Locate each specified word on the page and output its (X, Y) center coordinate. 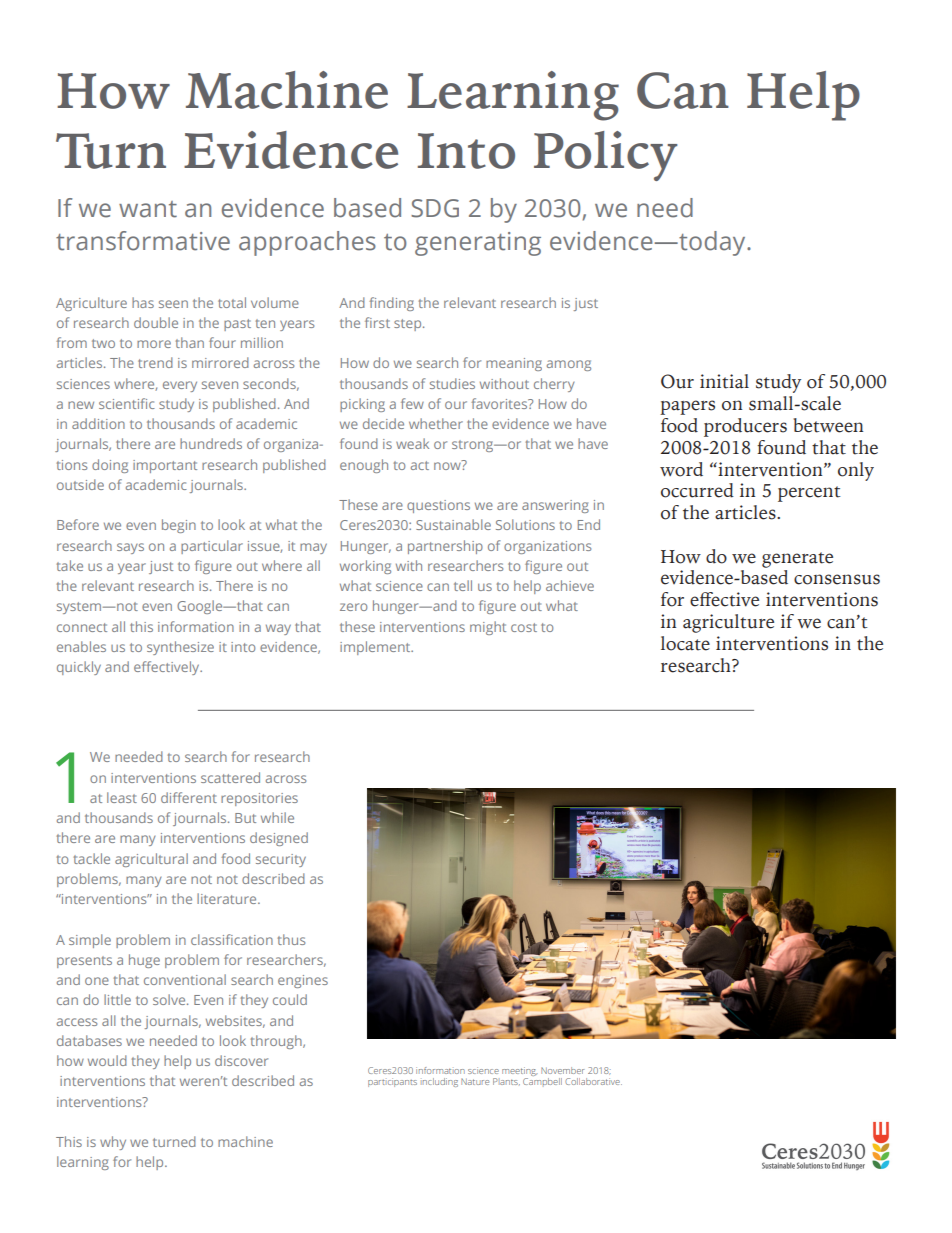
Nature (475, 1081)
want (148, 209)
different (189, 797)
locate (685, 643)
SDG (435, 208)
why (113, 1143)
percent (809, 494)
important (165, 466)
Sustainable (453, 524)
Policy (606, 156)
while (277, 817)
